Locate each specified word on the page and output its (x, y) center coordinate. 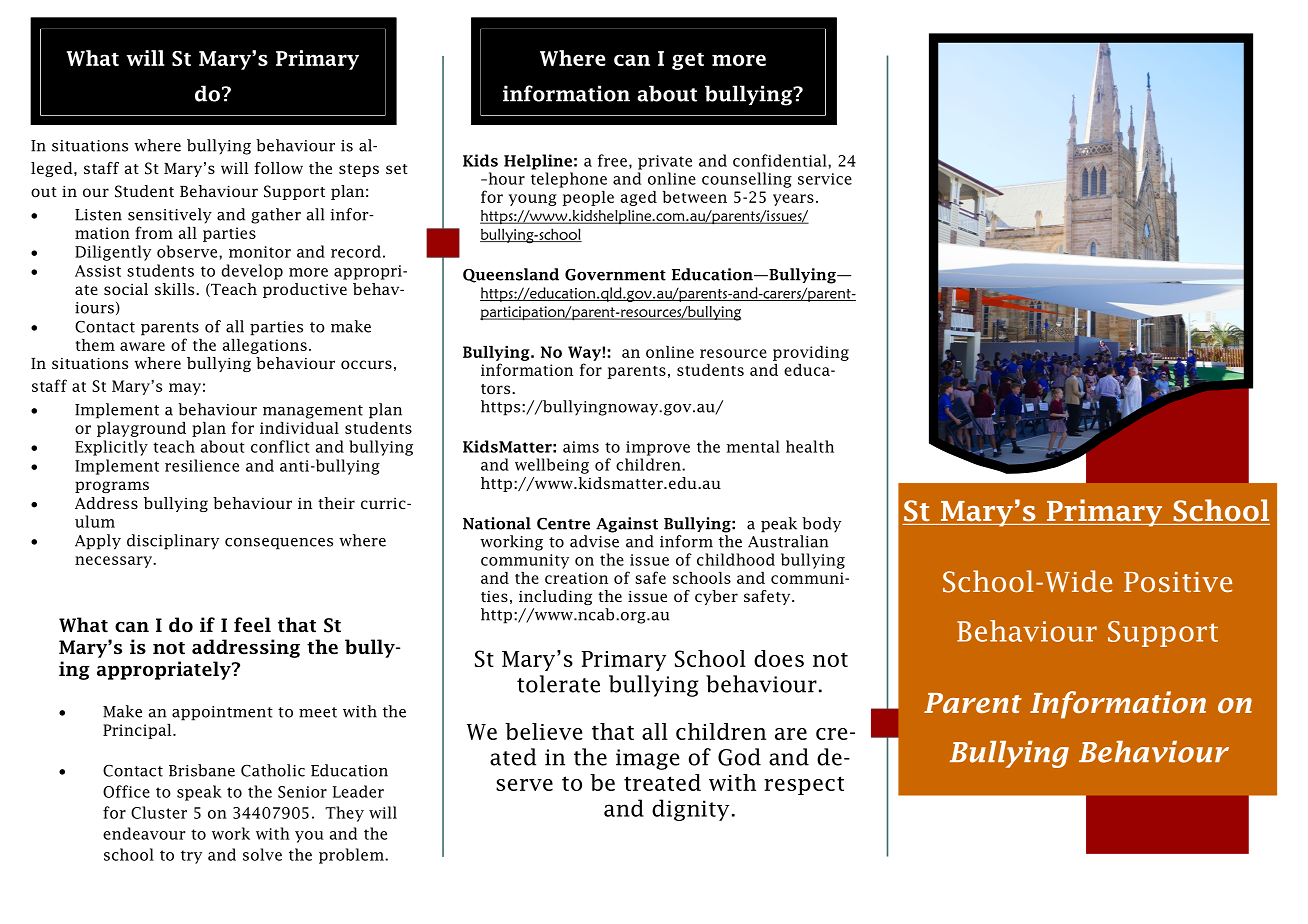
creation (576, 578)
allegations (265, 346)
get (688, 61)
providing (811, 353)
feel (252, 625)
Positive (1178, 582)
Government (615, 275)
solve (262, 854)
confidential (781, 160)
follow (279, 168)
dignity (690, 810)
